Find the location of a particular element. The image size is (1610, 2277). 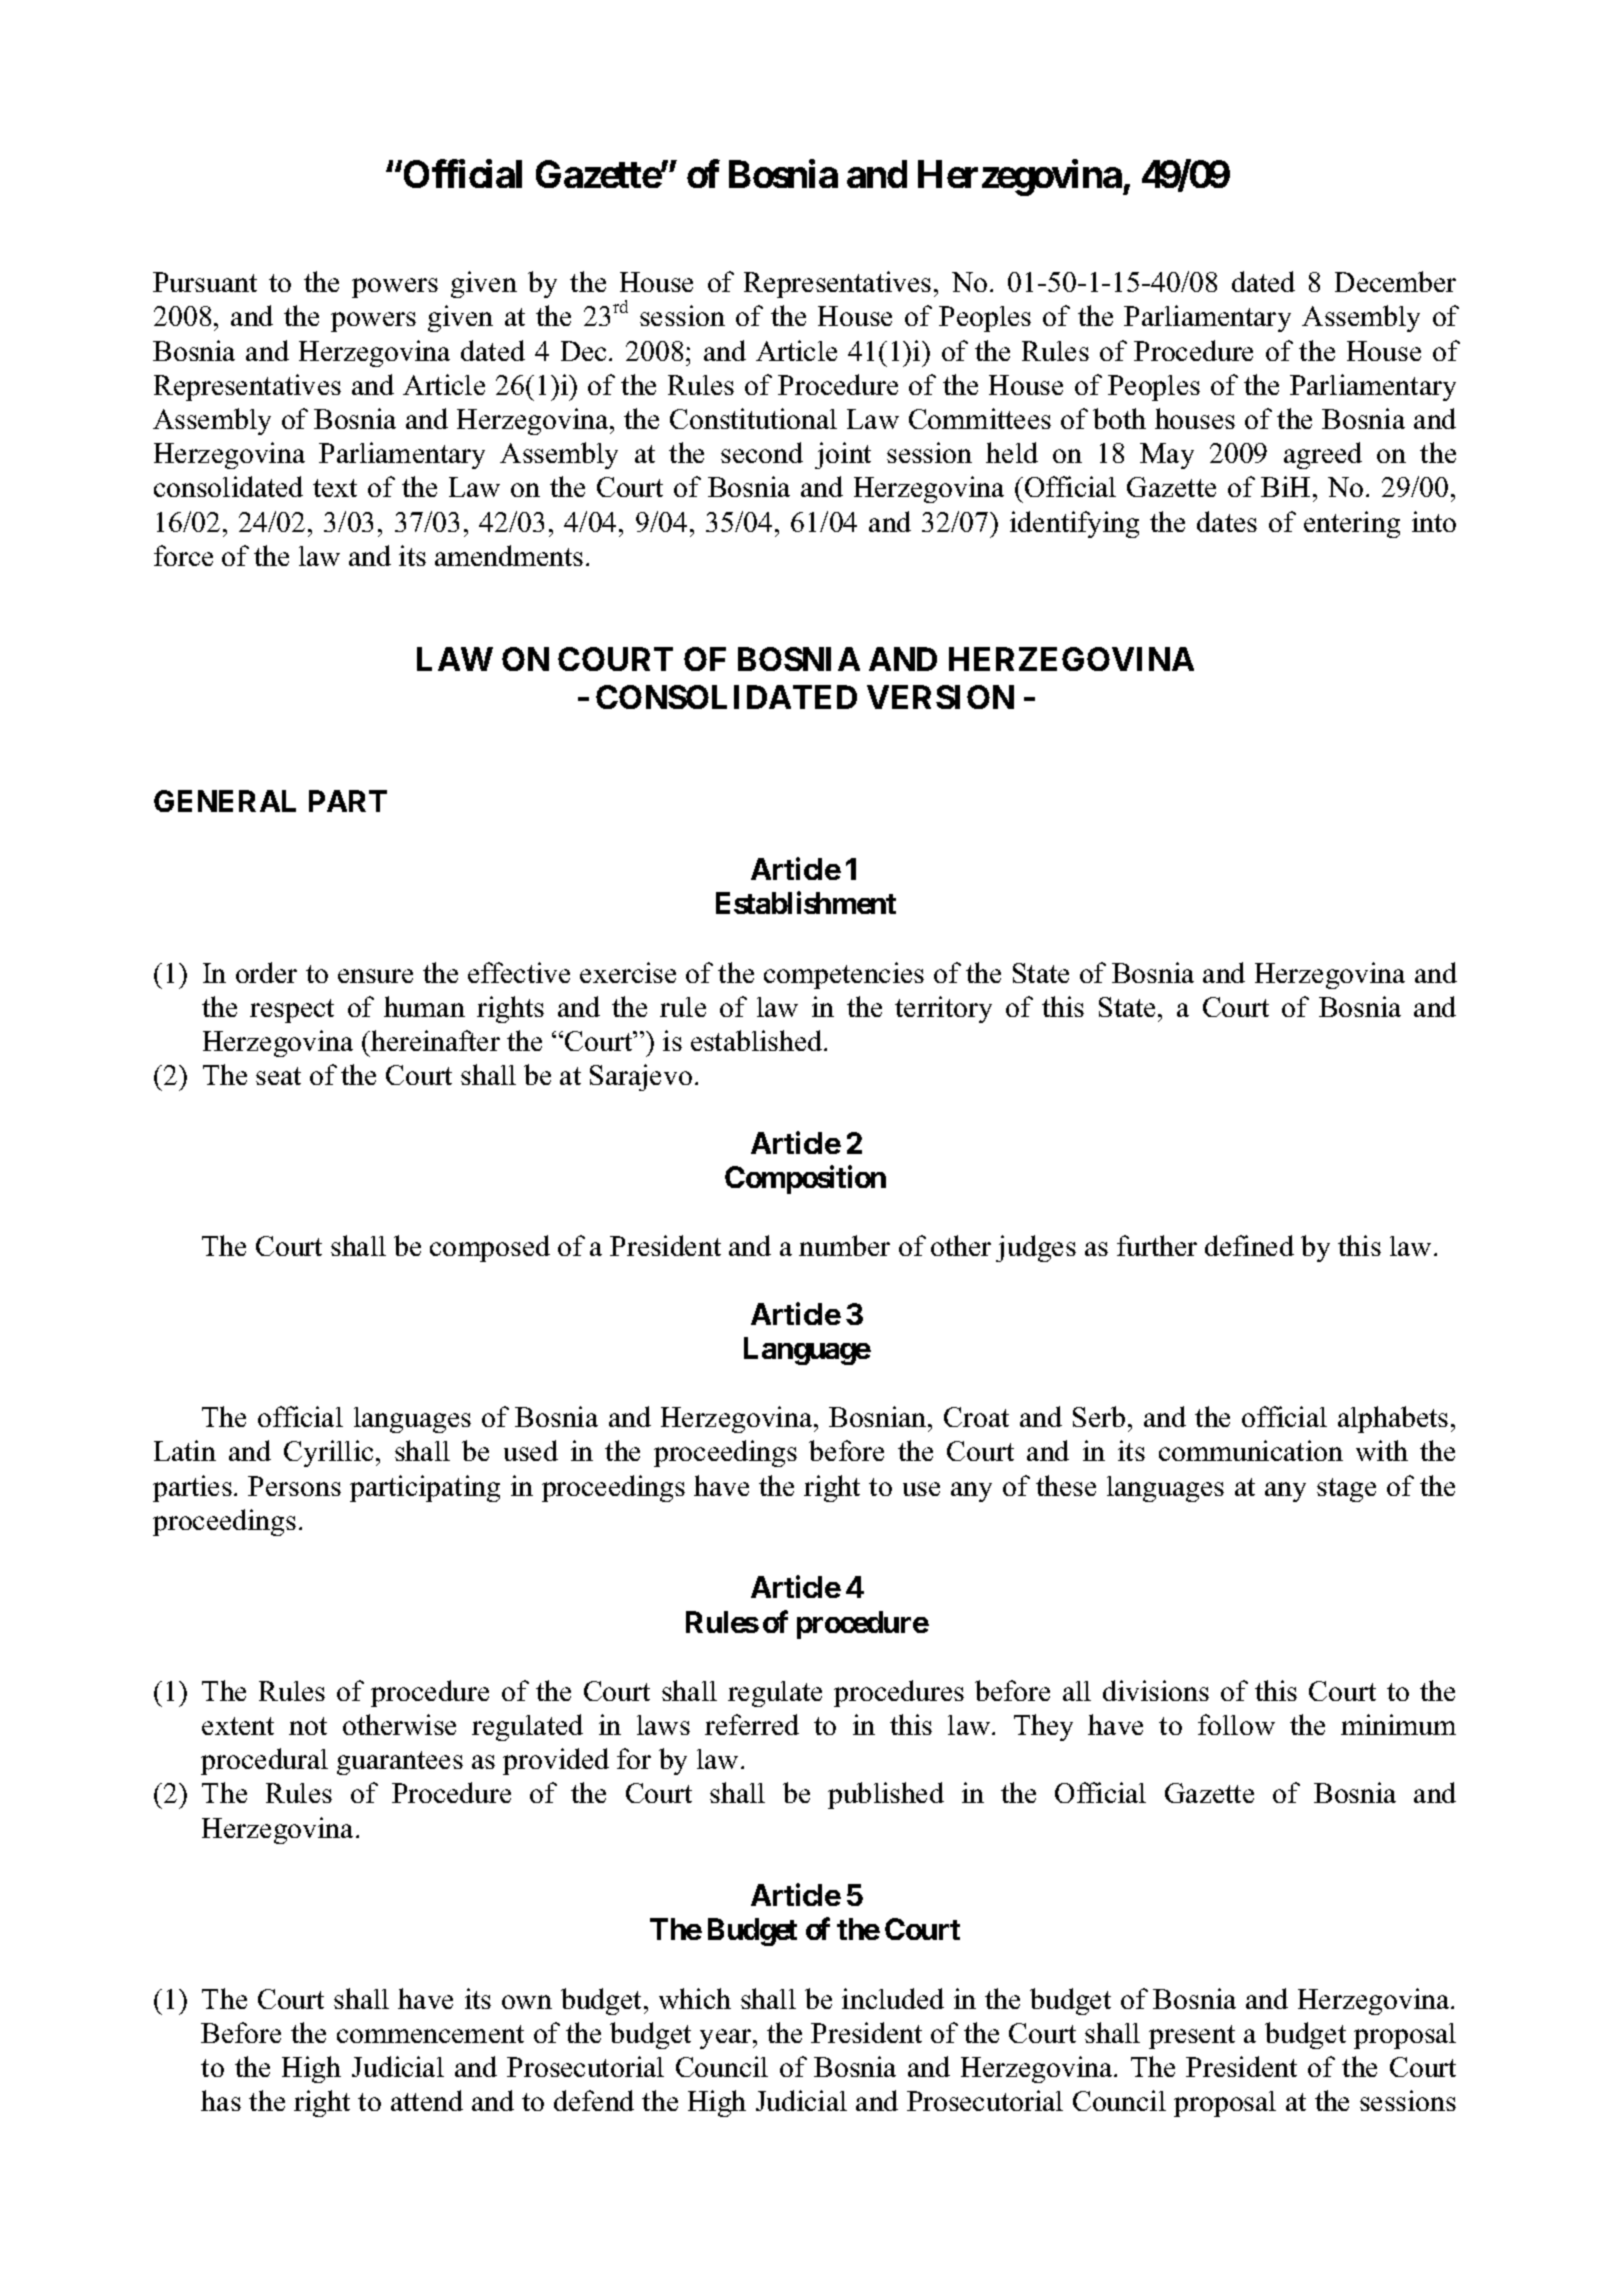

commencement is located at coordinates (430, 2034).
